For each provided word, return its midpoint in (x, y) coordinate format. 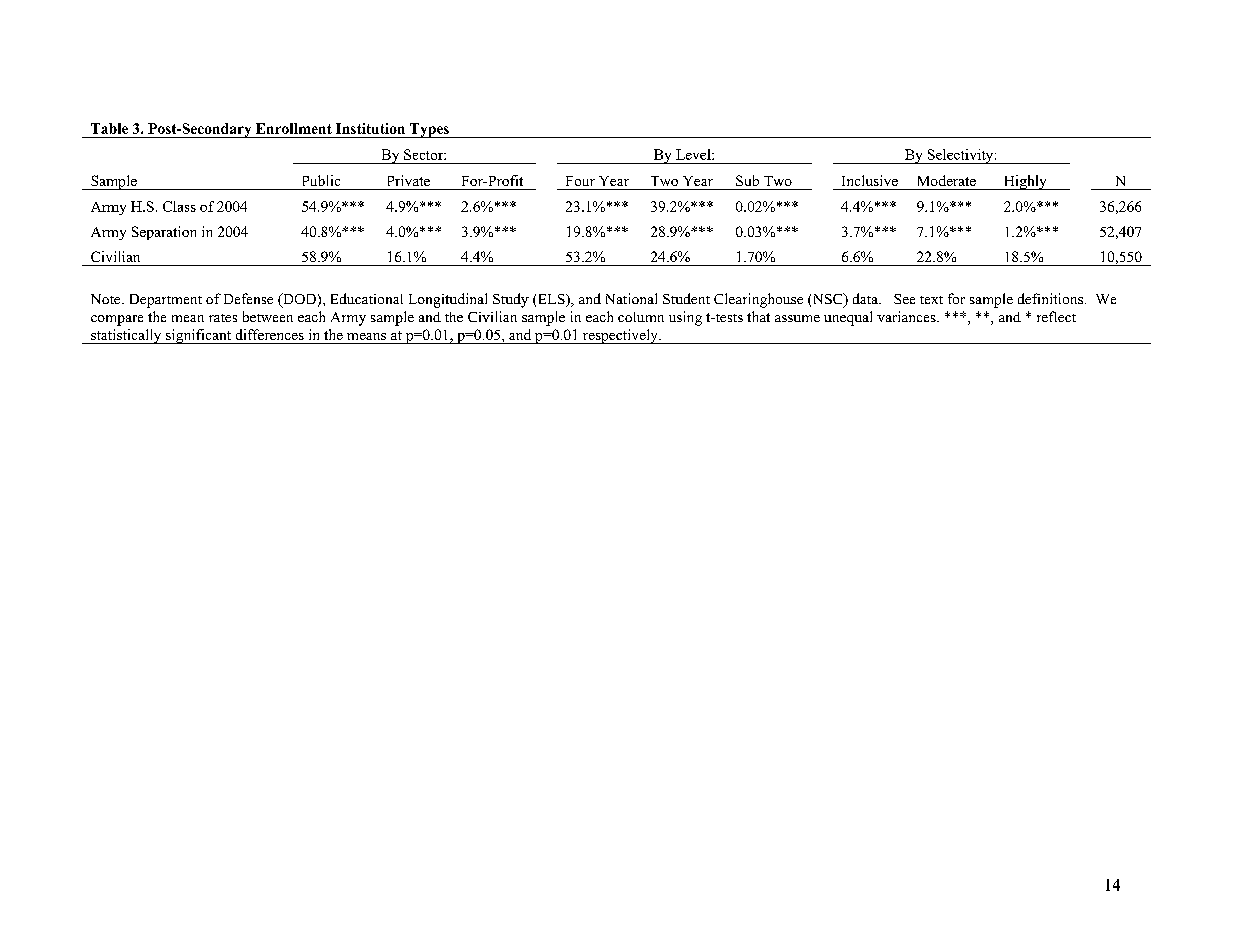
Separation (164, 233)
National (631, 298)
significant (199, 336)
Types (429, 130)
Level (694, 154)
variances (907, 316)
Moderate (947, 180)
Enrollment (294, 128)
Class (179, 206)
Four (580, 181)
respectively (620, 336)
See (904, 299)
